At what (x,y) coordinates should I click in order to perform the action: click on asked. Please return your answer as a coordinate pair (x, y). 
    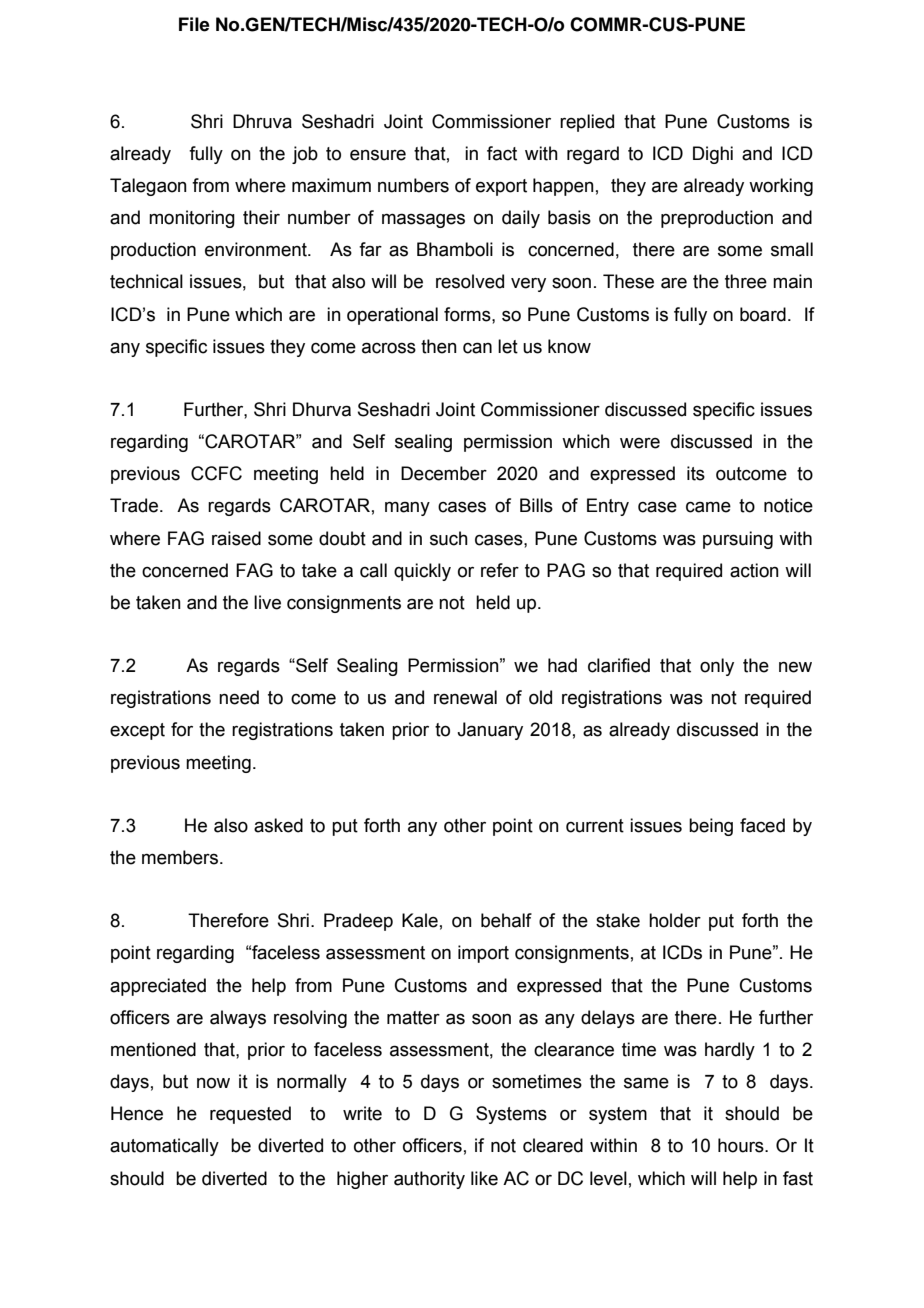
    Looking at the image, I should click on (278, 825).
